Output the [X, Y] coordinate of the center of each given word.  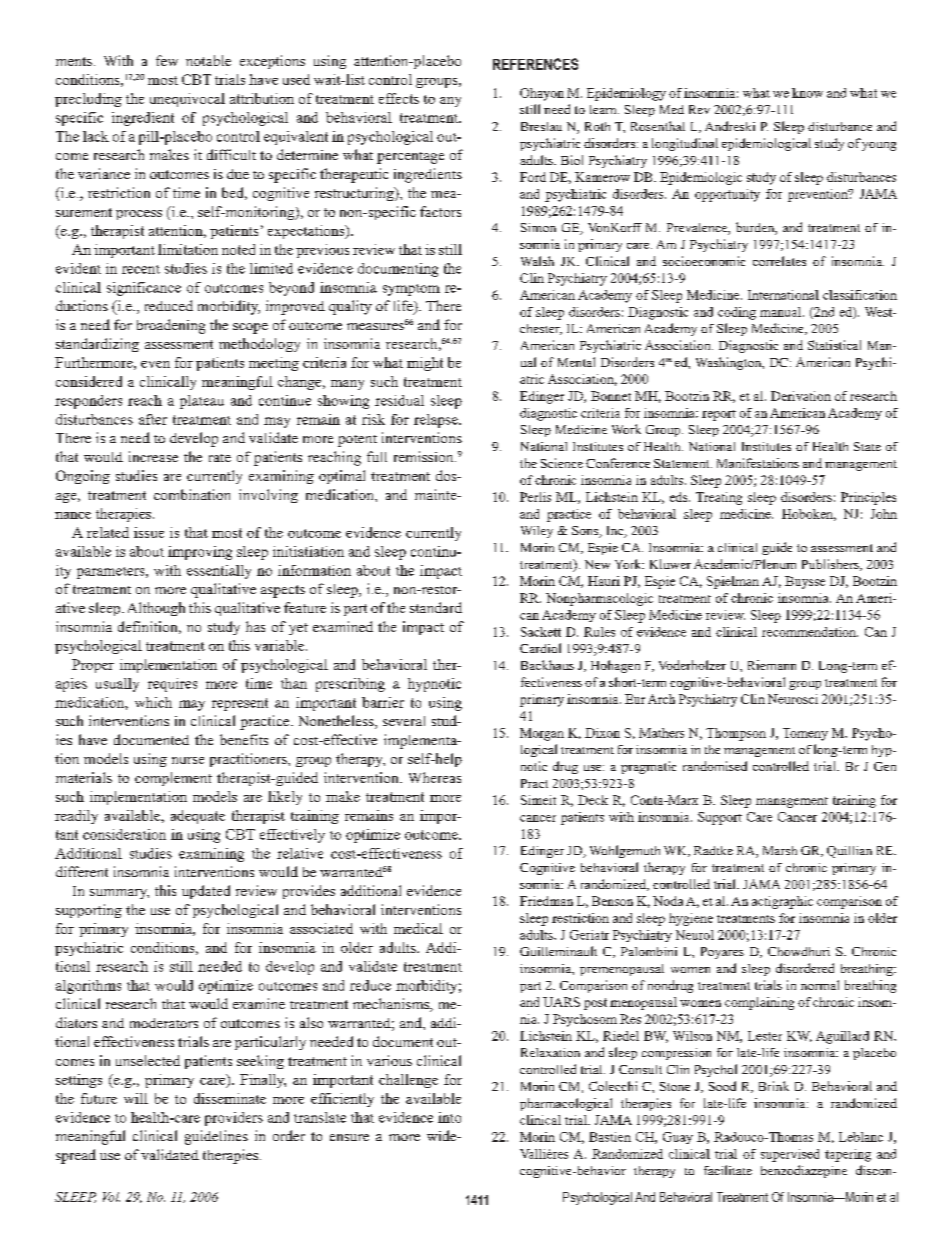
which [153, 702]
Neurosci [793, 699]
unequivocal [187, 100]
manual [782, 312]
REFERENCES [535, 64]
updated [206, 892]
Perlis [535, 497]
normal [820, 985]
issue [149, 532]
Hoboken [809, 515]
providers [234, 1119]
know [807, 93]
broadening [171, 326]
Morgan [542, 734]
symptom [411, 290]
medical [418, 928]
